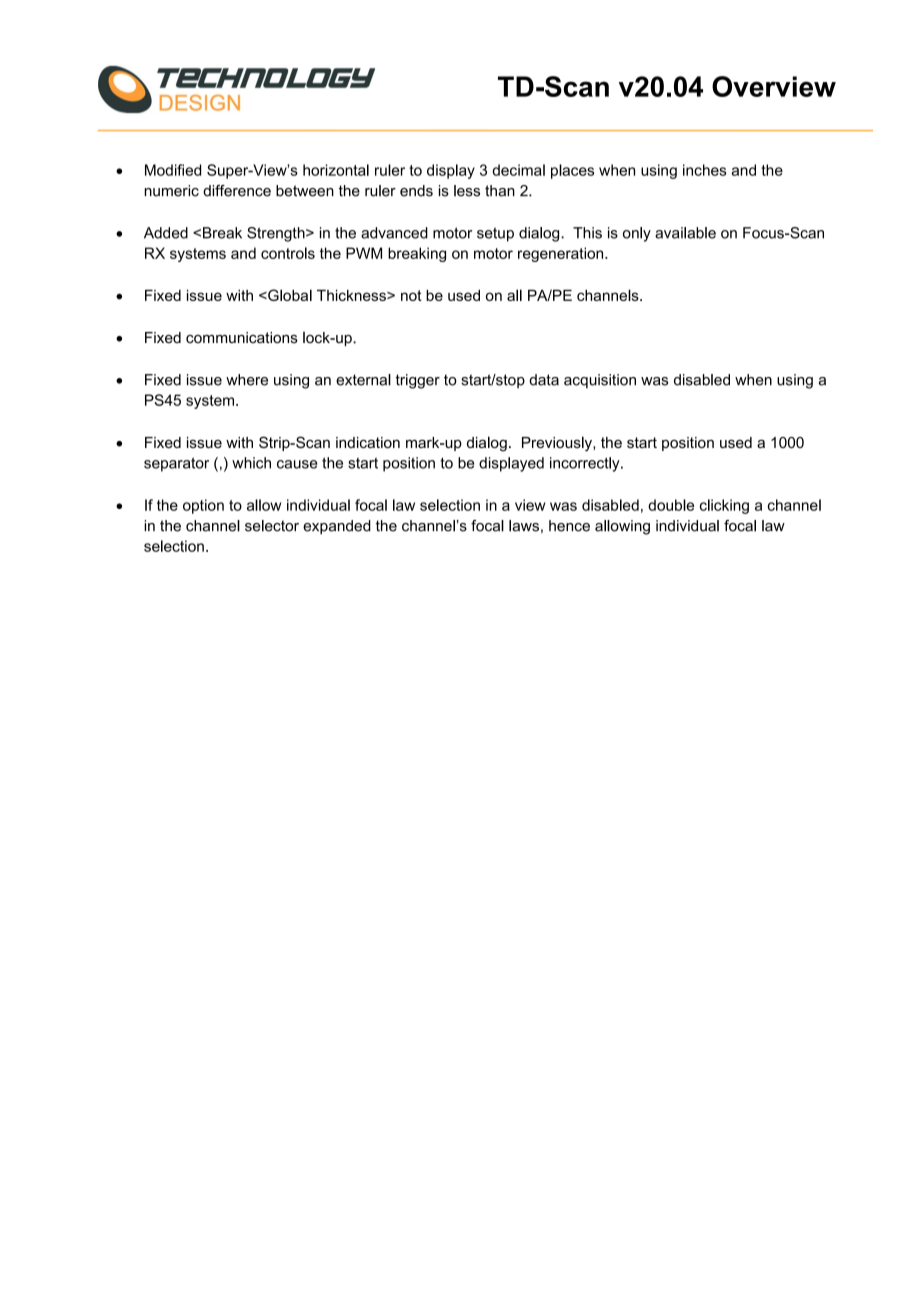  Describe the element at coordinates (247, 380) in the image. I see `where` at that location.
